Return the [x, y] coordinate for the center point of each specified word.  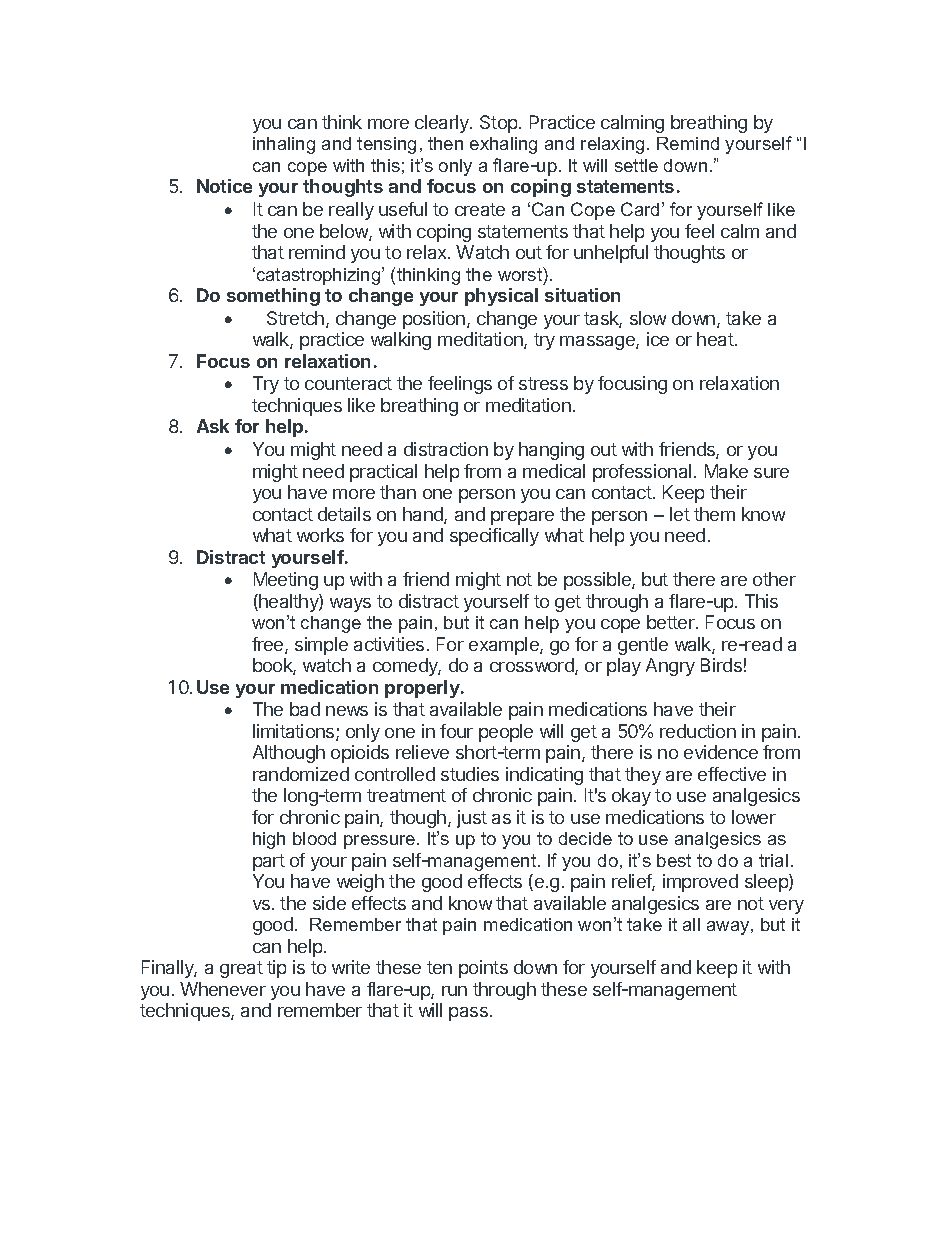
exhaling [503, 145]
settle [636, 165]
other [774, 579]
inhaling [284, 145]
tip [276, 969]
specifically [494, 537]
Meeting [286, 581]
